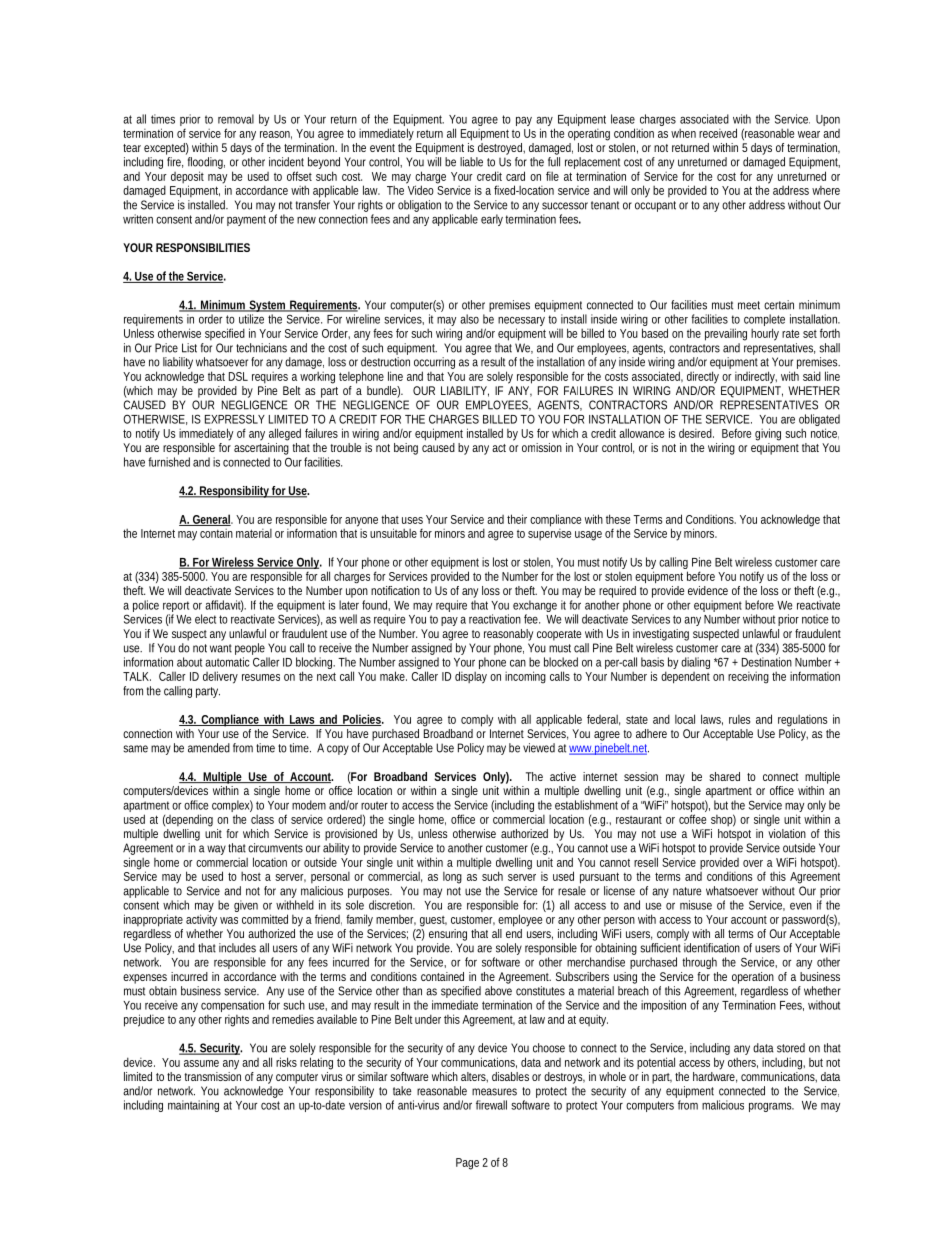  What do you see at coordinates (767, 662) in the screenshot?
I see `Destination` at bounding box center [767, 662].
